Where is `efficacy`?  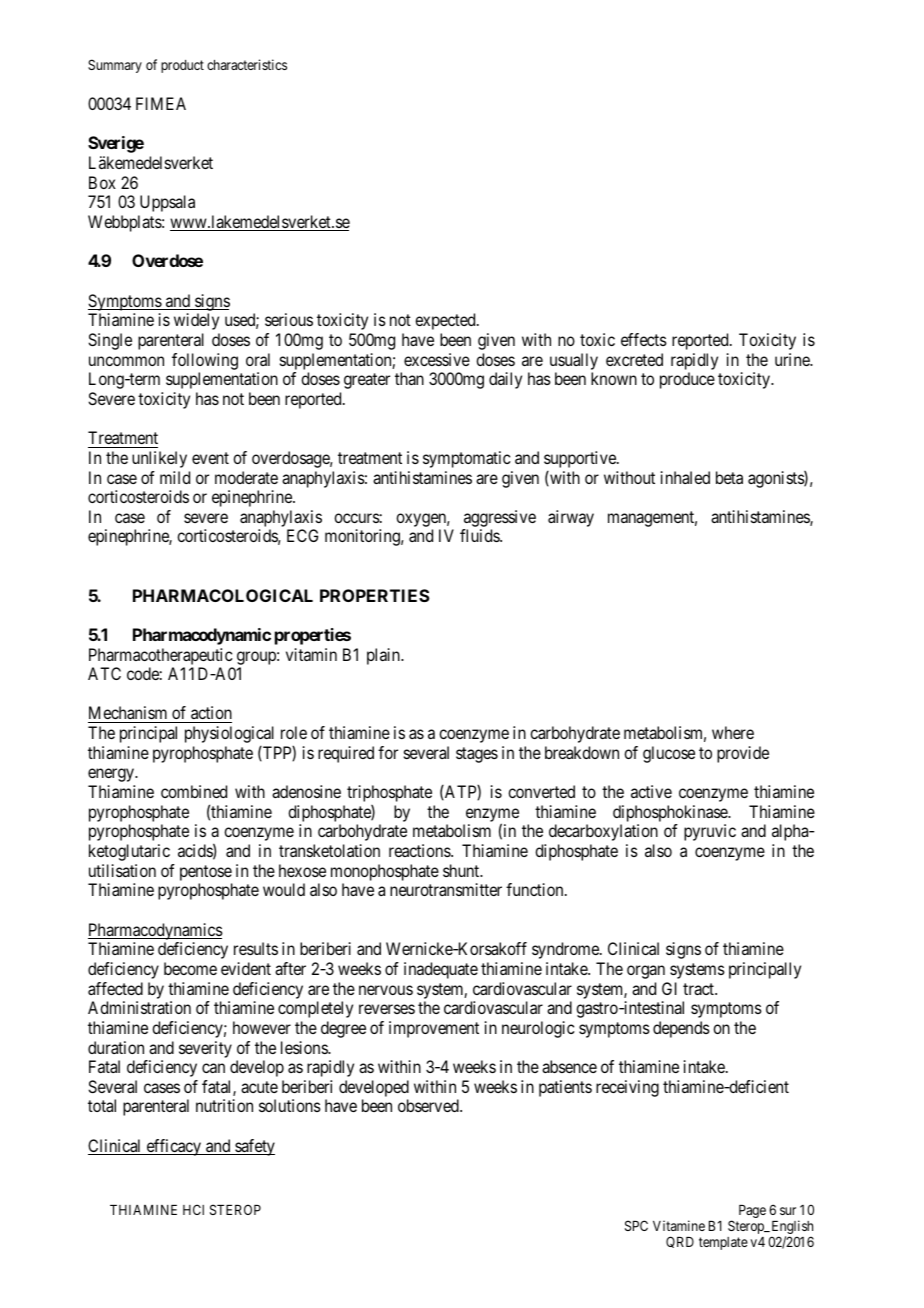
efficacy is located at coordinates (173, 1147).
